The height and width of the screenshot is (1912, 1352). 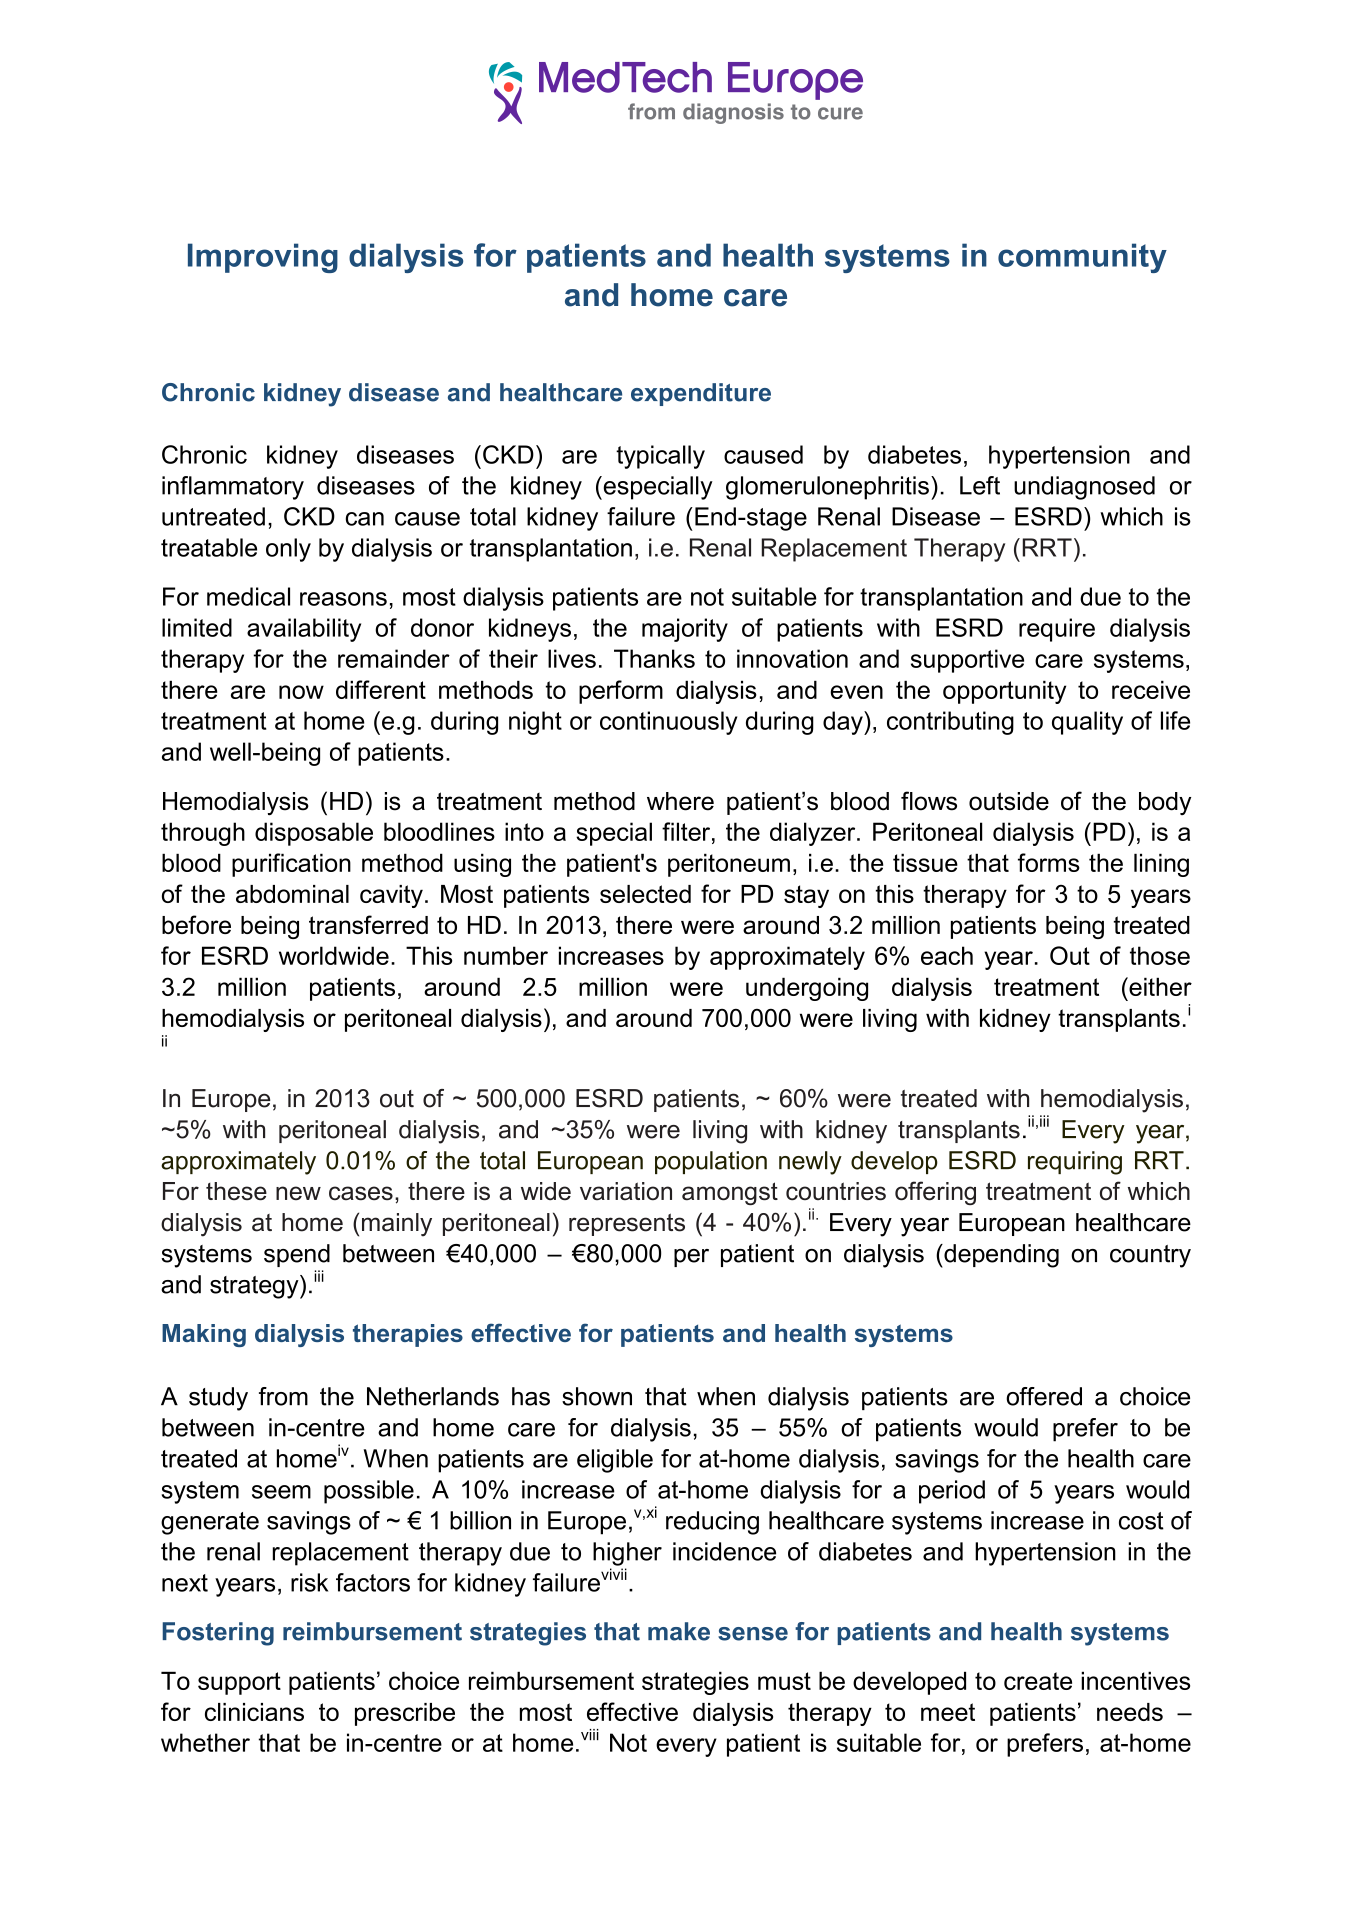 I want to click on population, so click(x=711, y=1162).
